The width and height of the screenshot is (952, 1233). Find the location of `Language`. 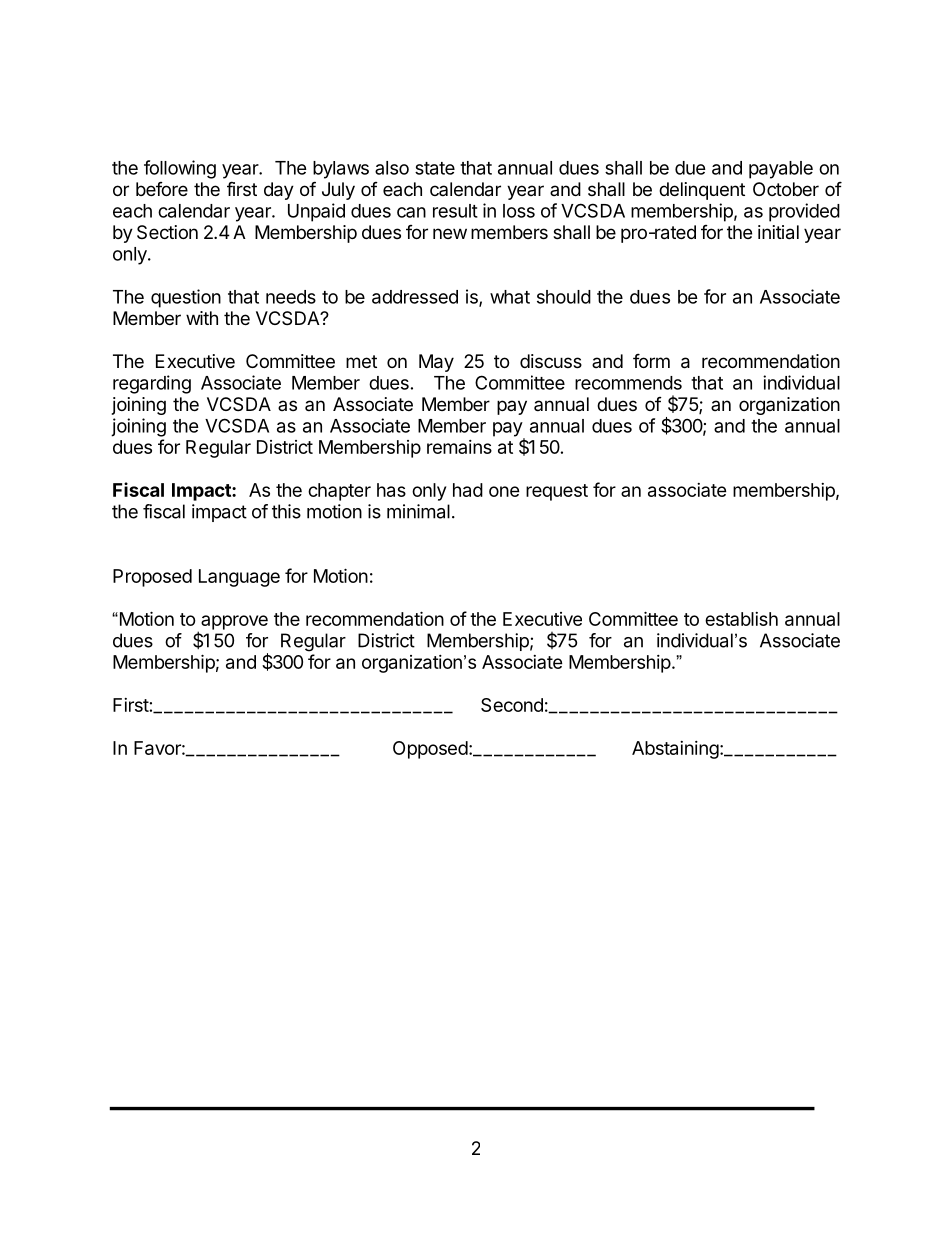

Language is located at coordinates (239, 578).
